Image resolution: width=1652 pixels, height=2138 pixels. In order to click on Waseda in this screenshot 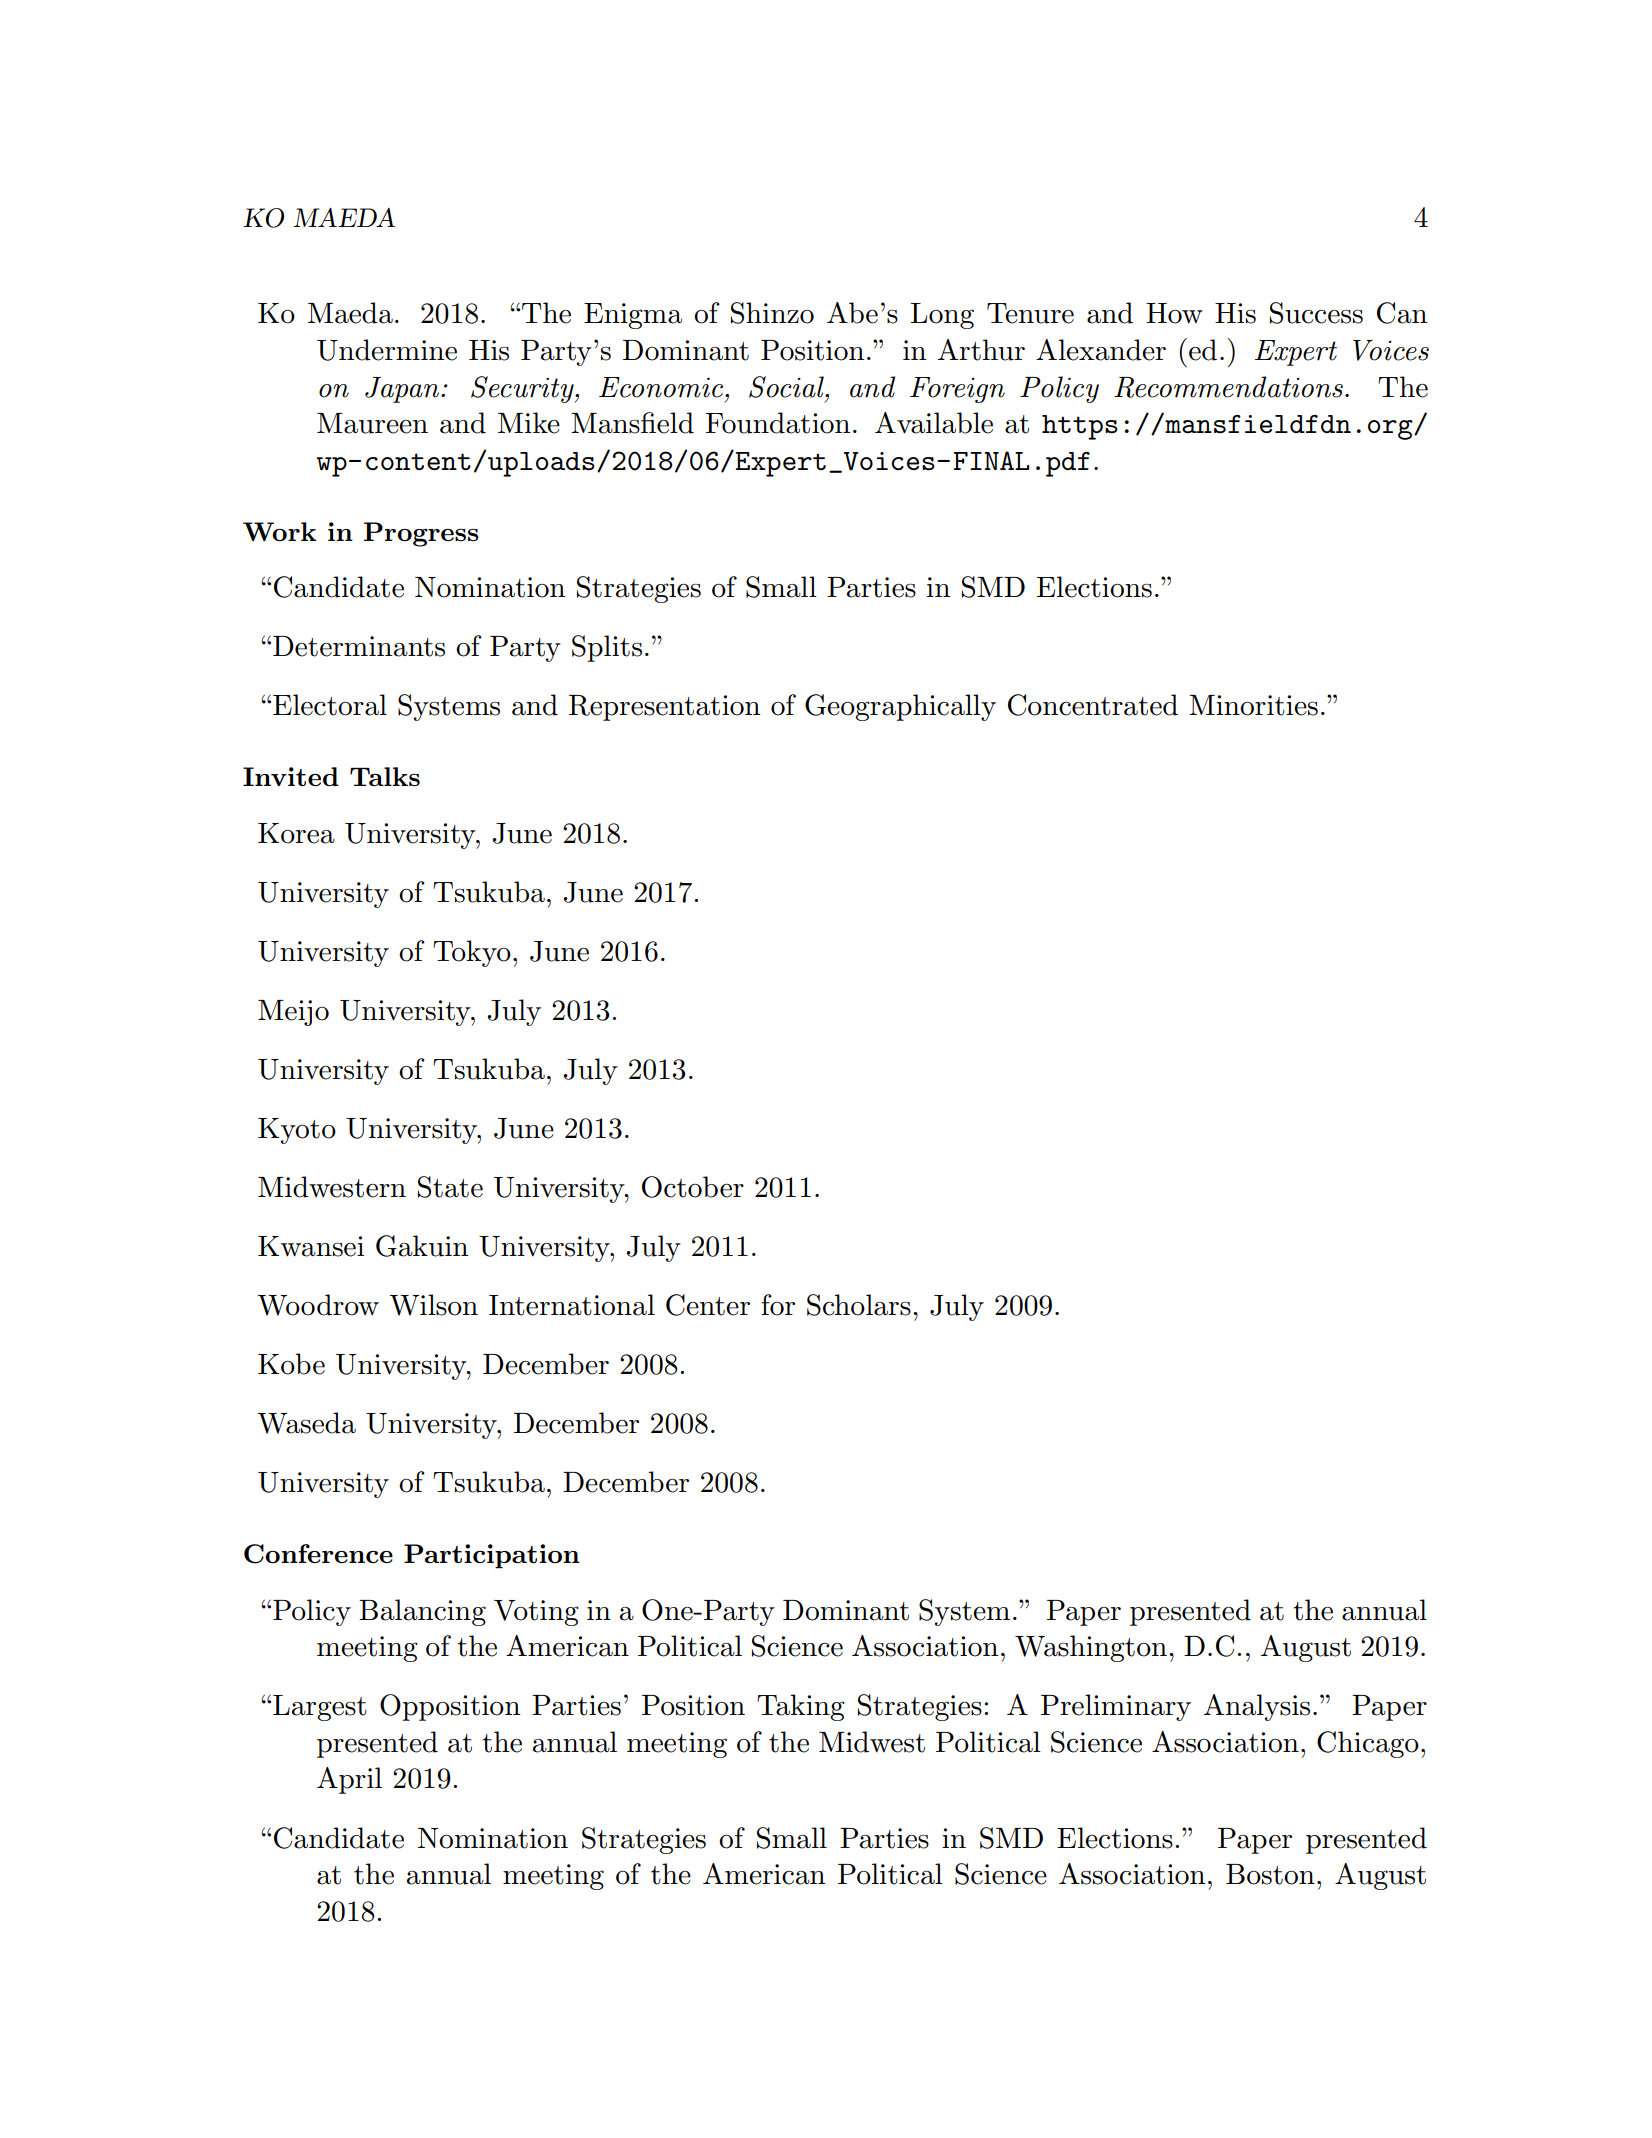, I will do `click(306, 1423)`.
